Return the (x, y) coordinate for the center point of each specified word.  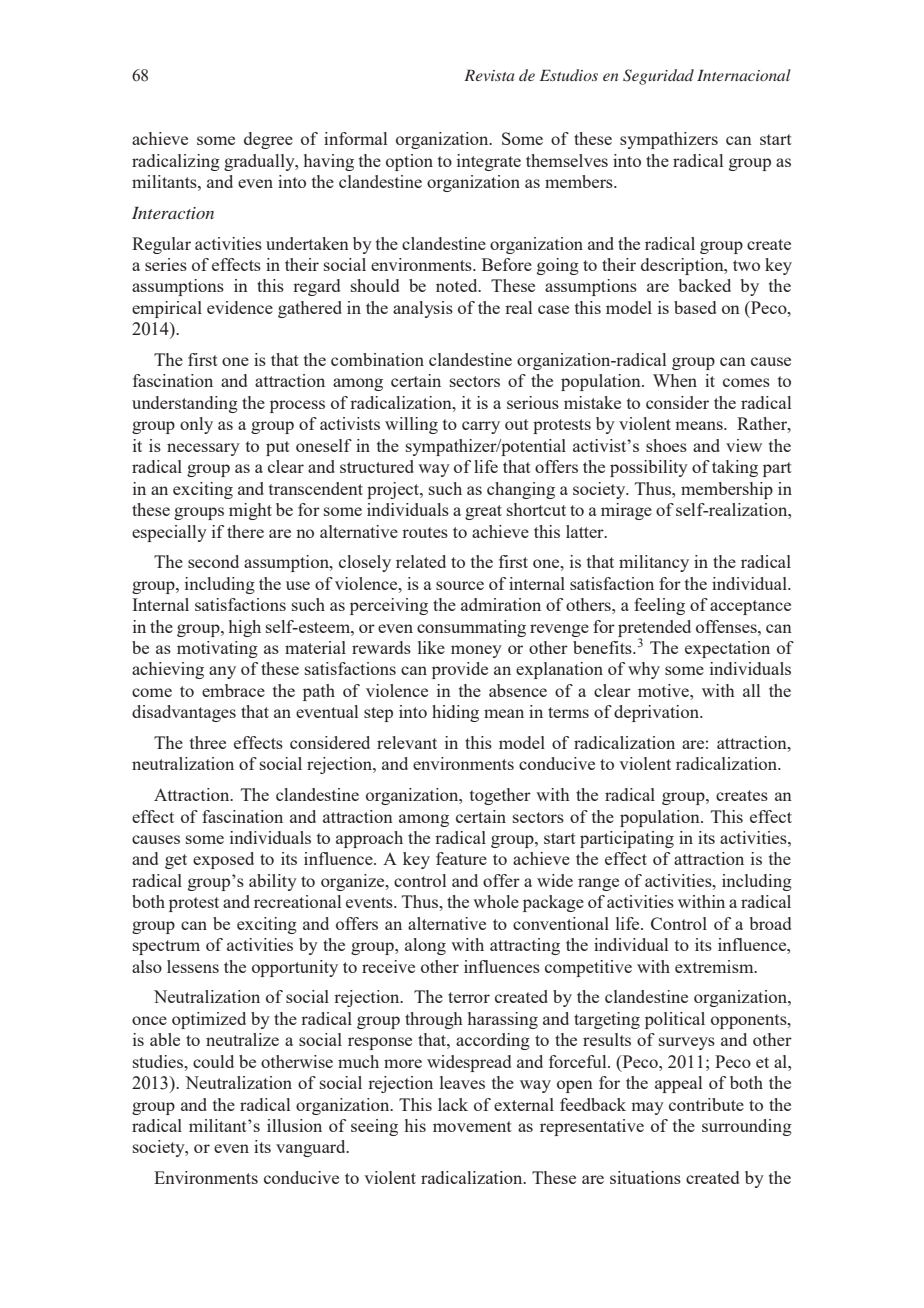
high (245, 628)
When (675, 380)
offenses (727, 626)
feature (461, 858)
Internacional (744, 75)
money (476, 651)
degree (268, 140)
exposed (223, 860)
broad (770, 923)
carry (481, 427)
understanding (185, 404)
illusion (294, 1125)
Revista (489, 75)
